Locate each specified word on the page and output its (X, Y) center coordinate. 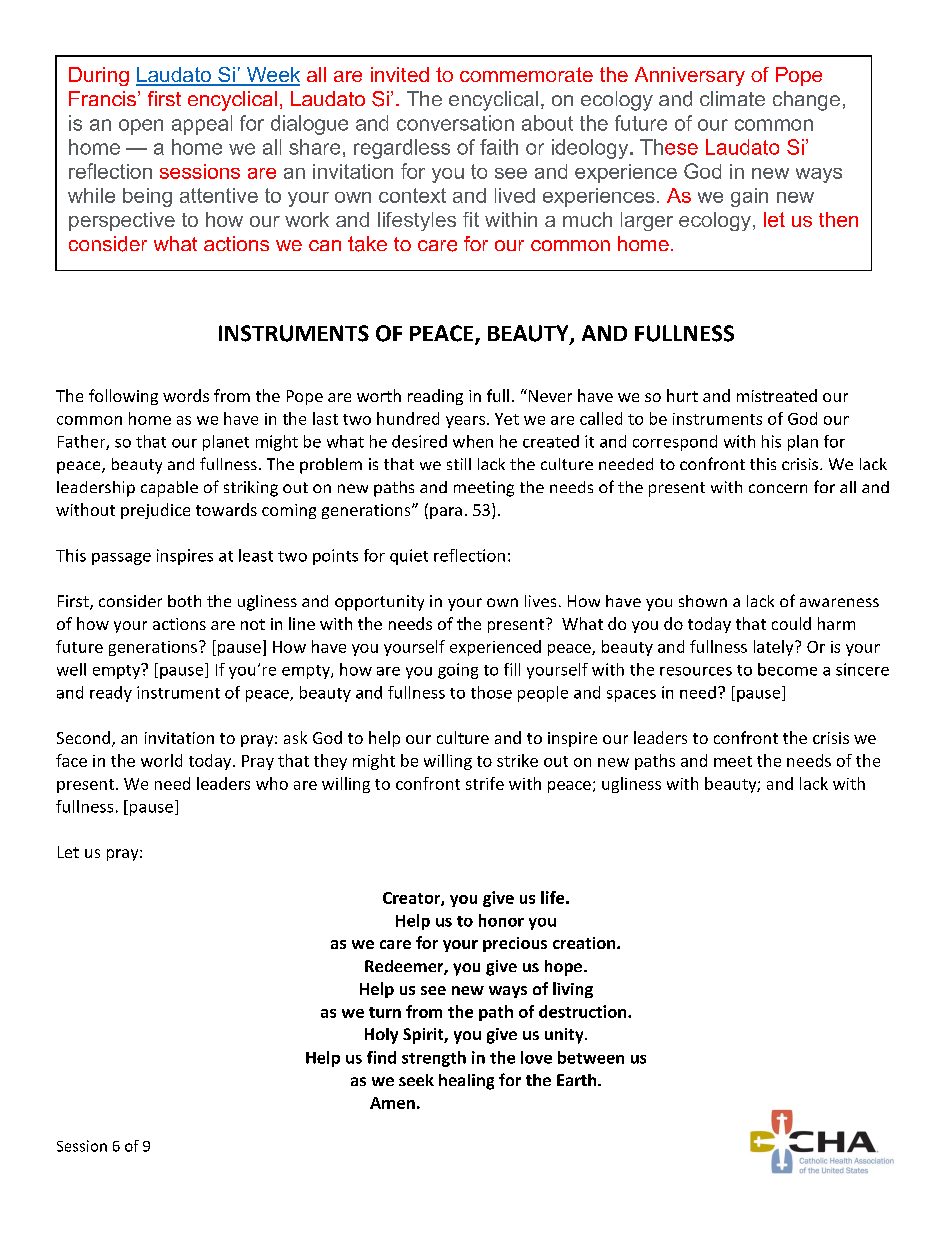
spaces (631, 696)
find (381, 1057)
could (791, 623)
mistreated (777, 395)
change (806, 101)
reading (435, 397)
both (184, 601)
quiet (409, 557)
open (141, 127)
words (186, 395)
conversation (455, 123)
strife (485, 783)
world (161, 760)
